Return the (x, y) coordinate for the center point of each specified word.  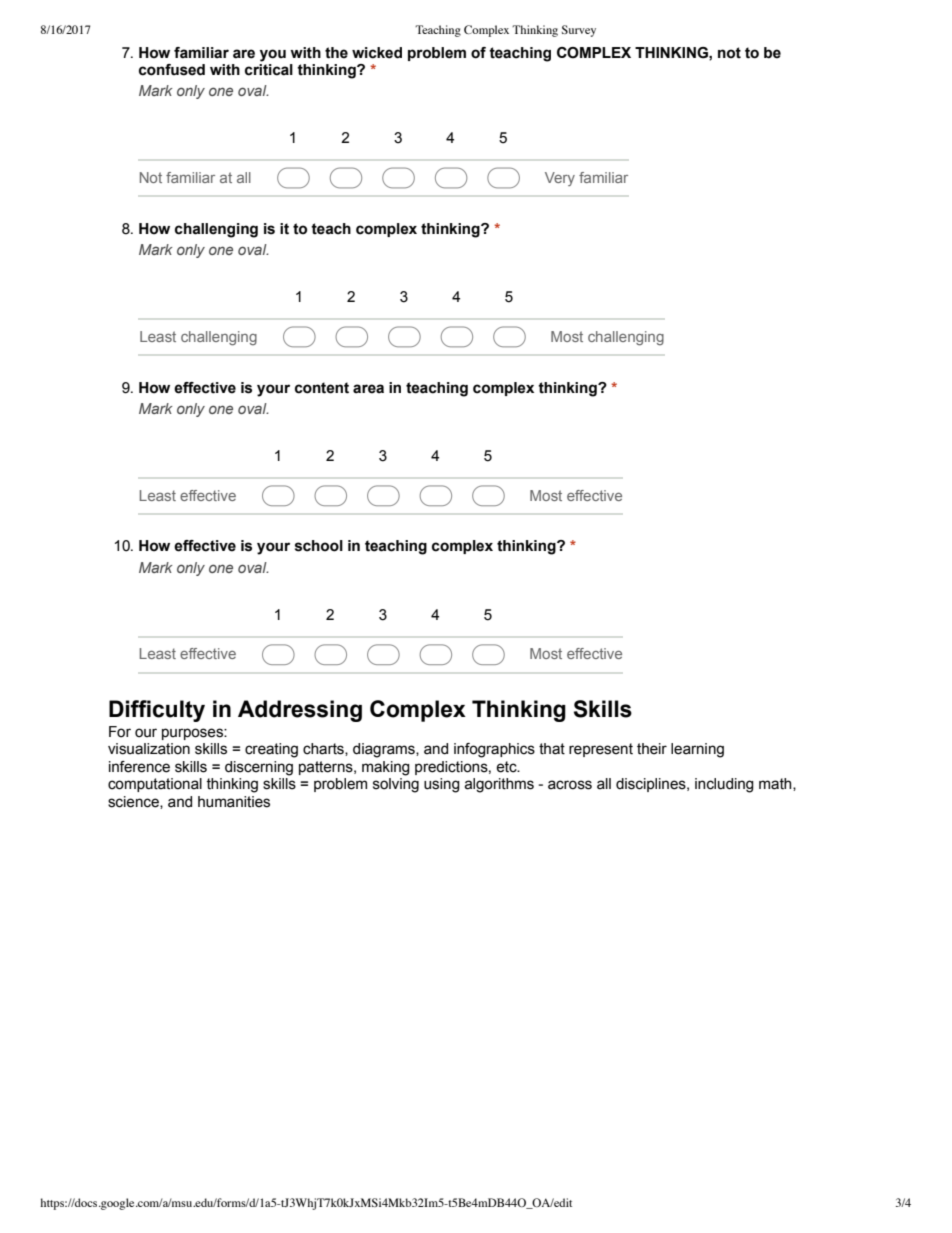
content (322, 388)
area (368, 389)
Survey (579, 31)
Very (560, 179)
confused (172, 70)
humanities (234, 802)
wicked (377, 53)
